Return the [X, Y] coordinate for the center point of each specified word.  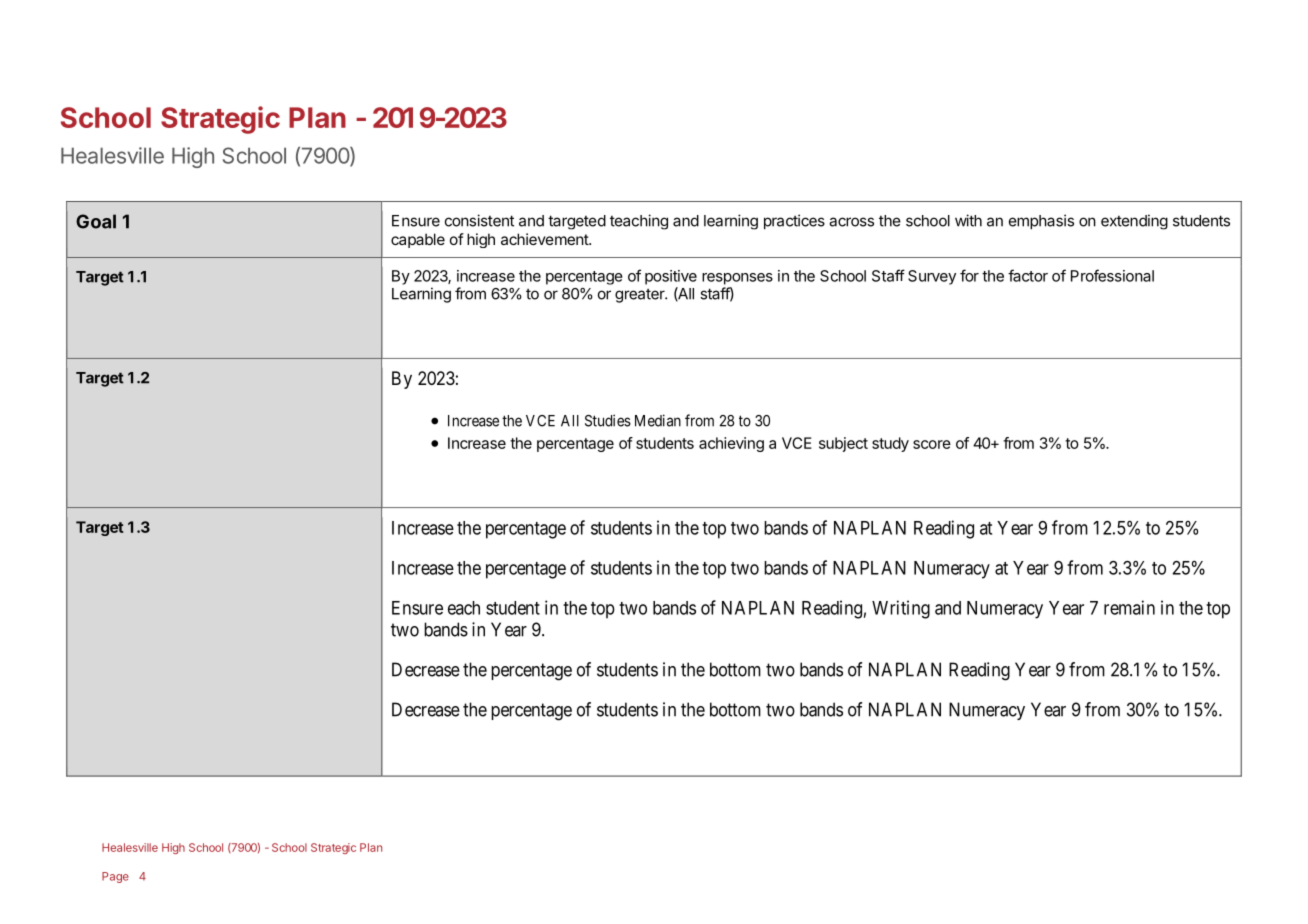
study [890, 444]
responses [737, 279]
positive [671, 277]
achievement [545, 239]
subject [843, 444]
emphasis [1041, 222]
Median [658, 420]
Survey [932, 277]
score [932, 444]
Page [115, 877]
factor [1028, 275]
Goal [96, 221]
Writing [901, 609]
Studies [608, 420]
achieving [731, 444]
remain [1129, 607]
